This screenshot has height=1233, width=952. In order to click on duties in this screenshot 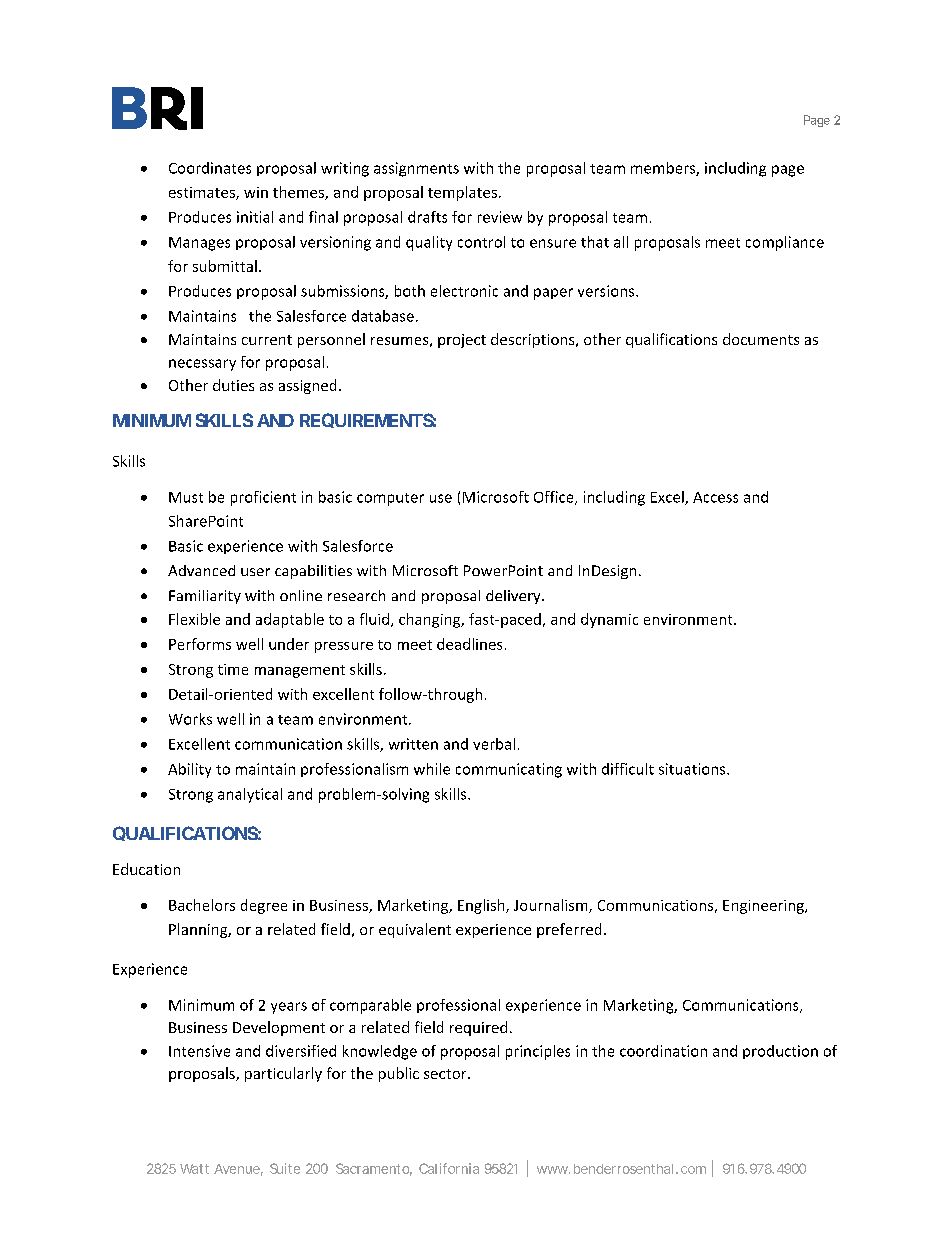, I will do `click(233, 385)`.
